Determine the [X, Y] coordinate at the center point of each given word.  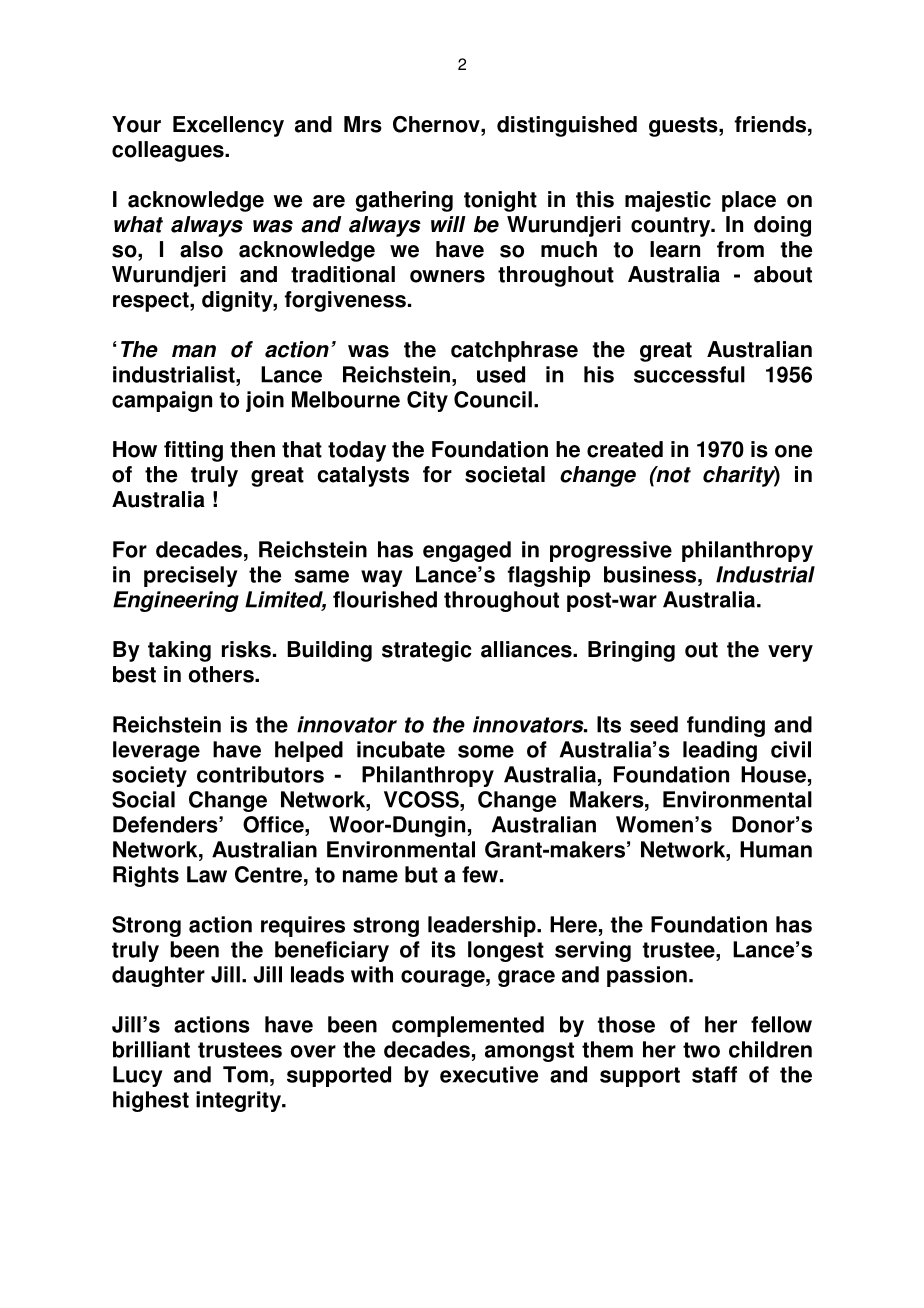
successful [689, 374]
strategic [427, 651]
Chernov [437, 124]
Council [493, 399]
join [265, 401]
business [651, 574]
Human [776, 849]
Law [207, 874]
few [480, 874]
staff [714, 1074]
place [749, 201]
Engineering [176, 601]
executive [489, 1074]
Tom [245, 1074]
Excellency [228, 126]
